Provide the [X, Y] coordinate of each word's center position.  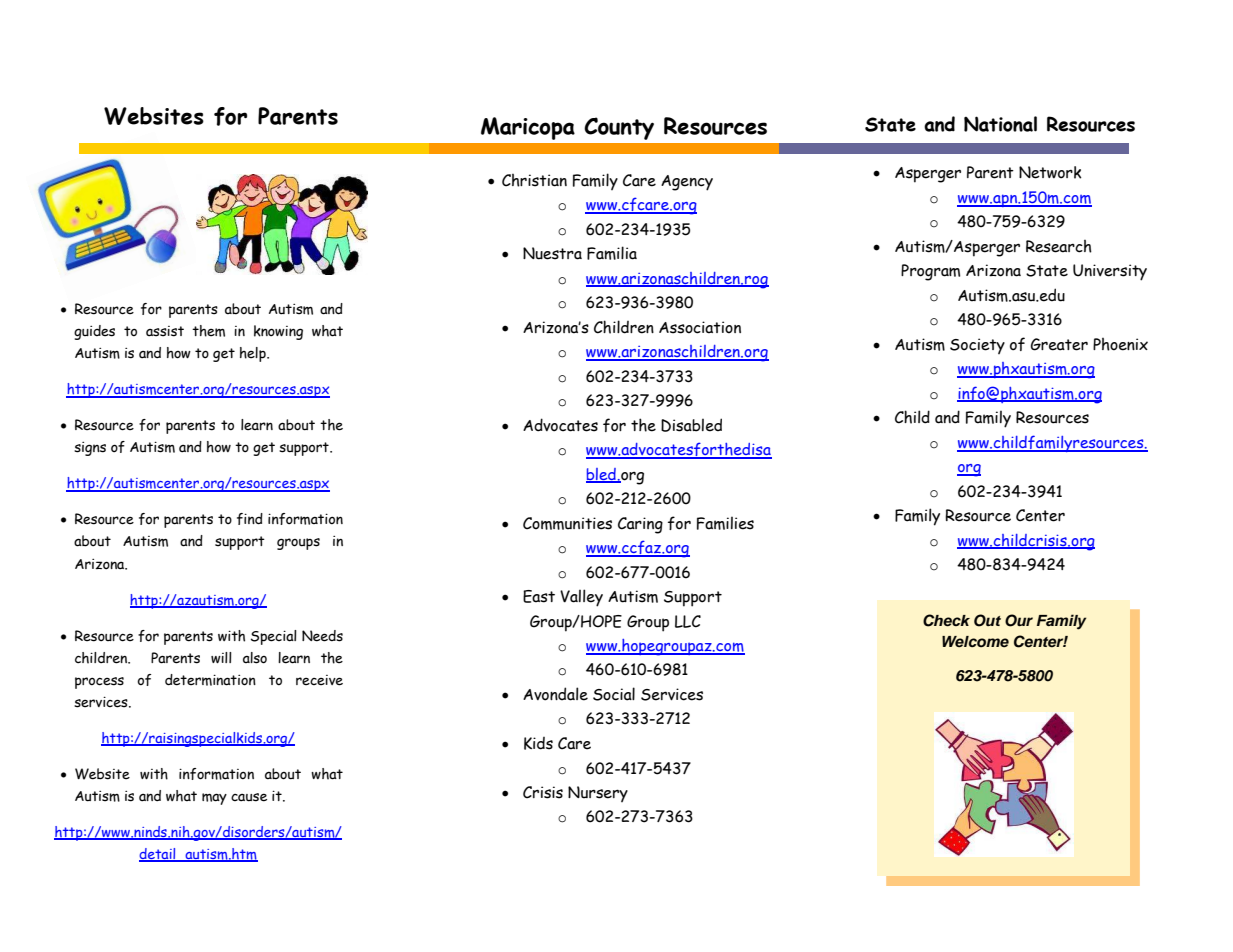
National [1000, 124]
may [214, 799]
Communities [567, 523]
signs [90, 449]
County [619, 128]
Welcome [975, 641]
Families [725, 523]
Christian [534, 180]
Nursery [598, 794]
